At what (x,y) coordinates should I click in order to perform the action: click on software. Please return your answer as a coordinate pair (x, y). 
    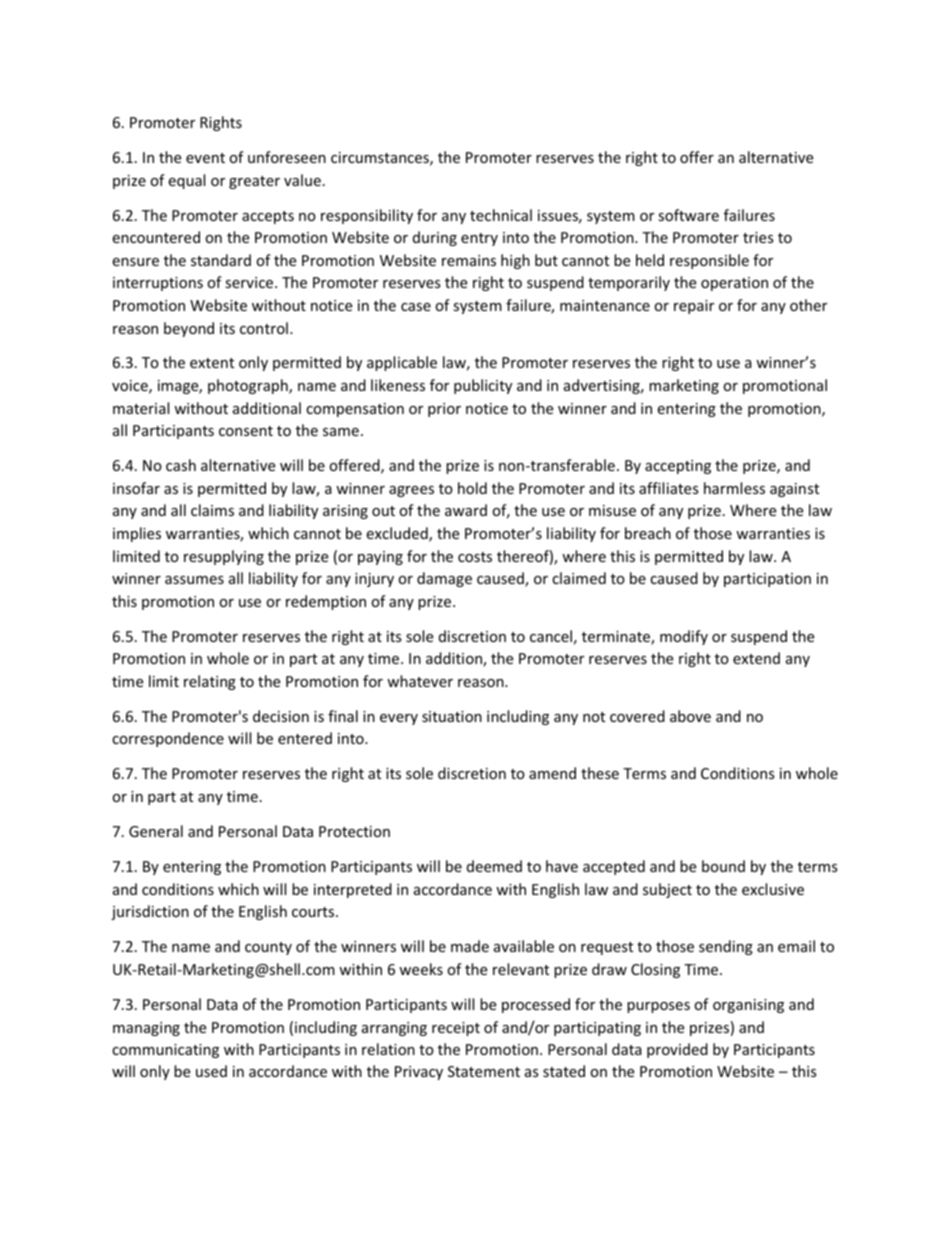
    Looking at the image, I should click on (688, 215).
